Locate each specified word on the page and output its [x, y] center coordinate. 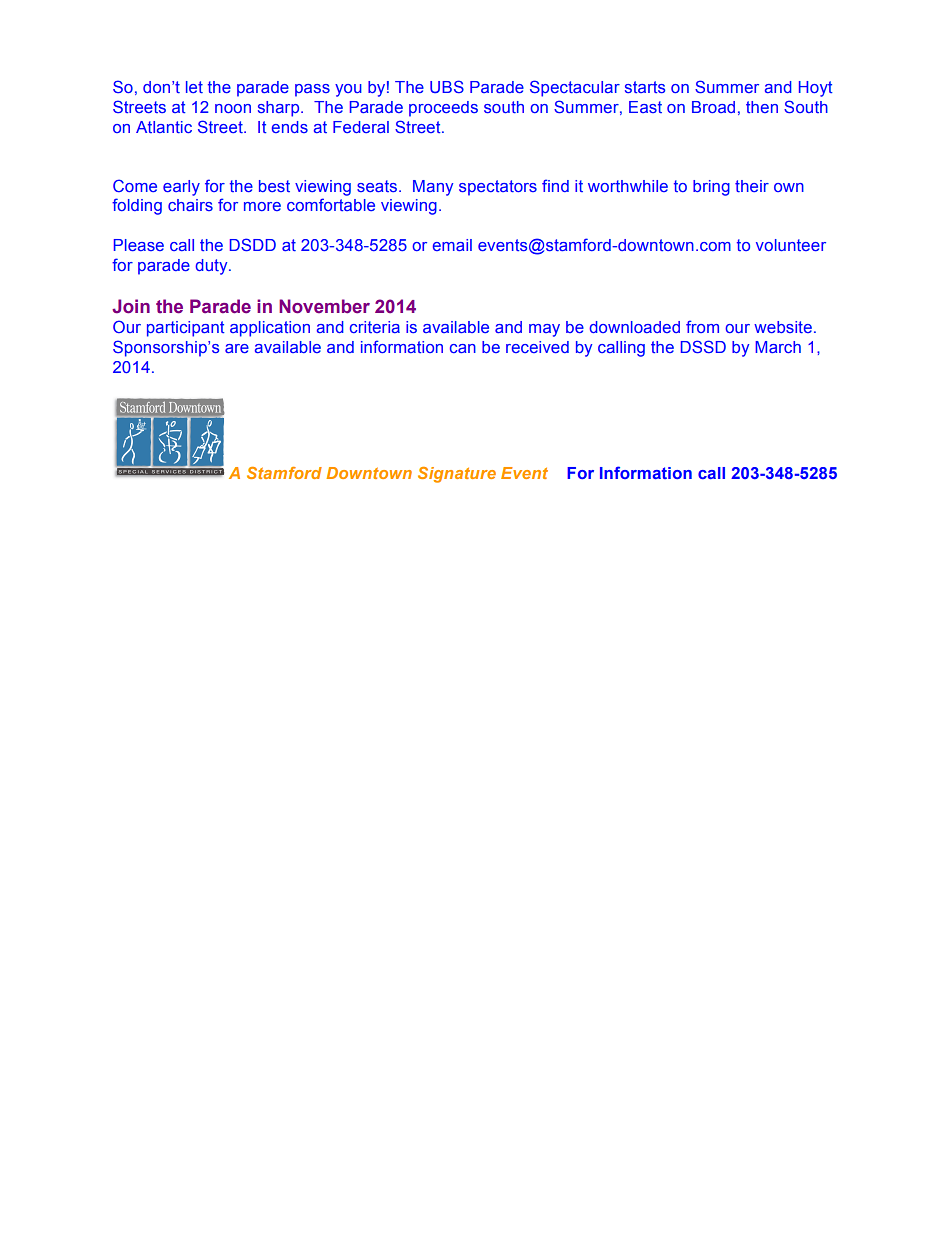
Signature [457, 475]
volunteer [791, 245]
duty [212, 267]
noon [233, 108]
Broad [713, 107]
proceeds [443, 109]
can [463, 348]
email [452, 245]
